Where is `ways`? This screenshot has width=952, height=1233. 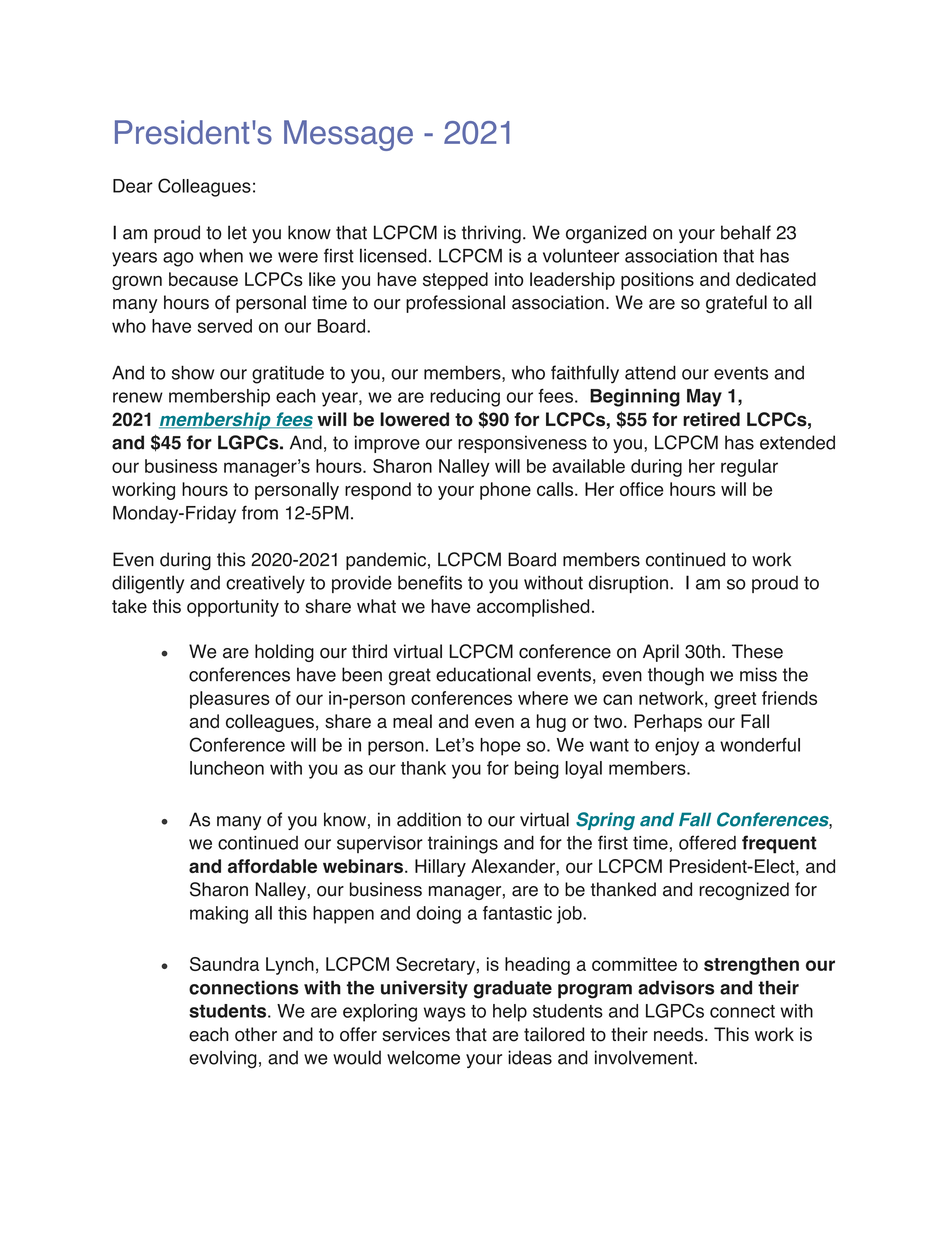
ways is located at coordinates (445, 1014).
